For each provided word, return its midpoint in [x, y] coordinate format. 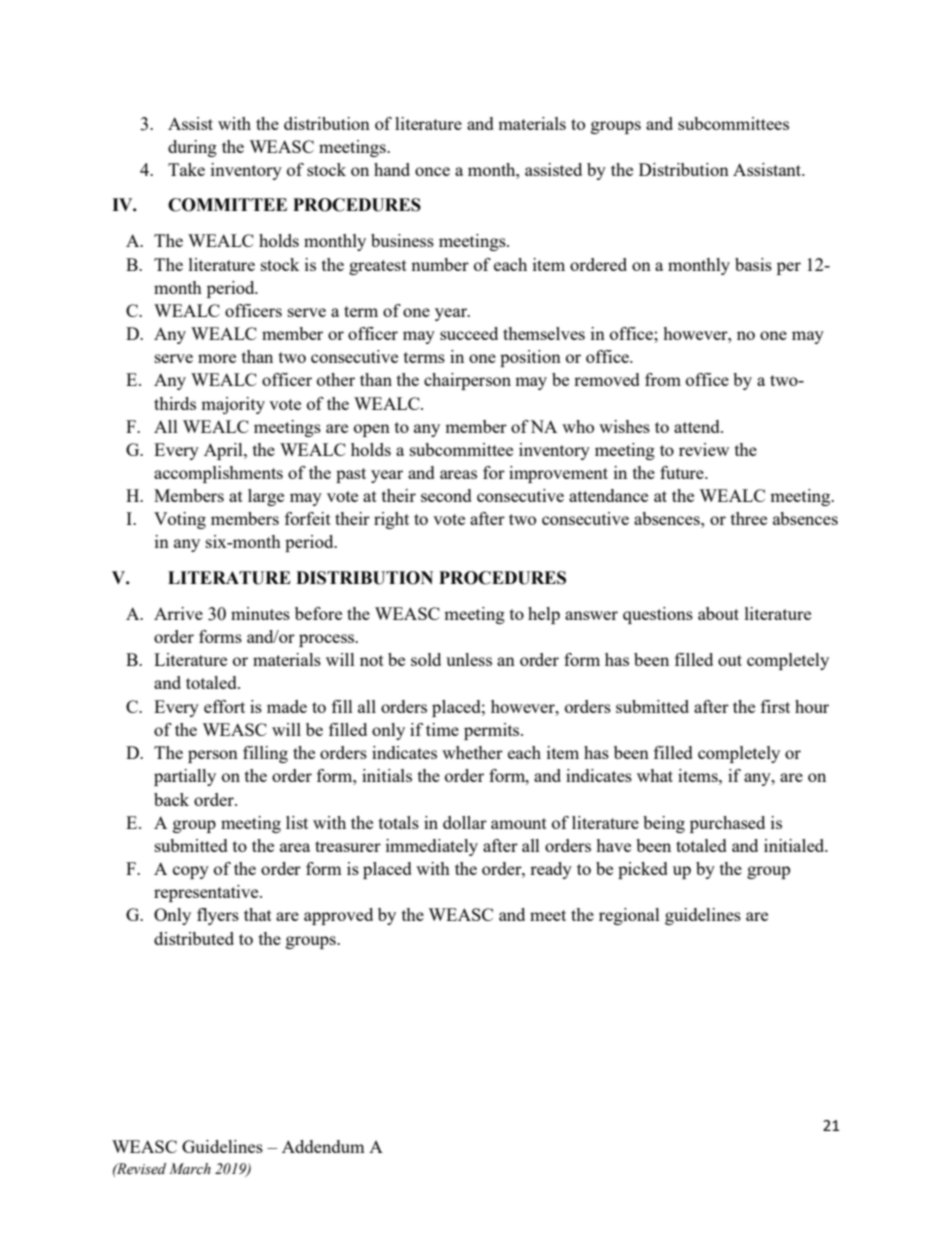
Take [186, 169]
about [718, 613]
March [190, 1168]
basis [753, 264]
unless [469, 659]
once [432, 171]
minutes [260, 613]
